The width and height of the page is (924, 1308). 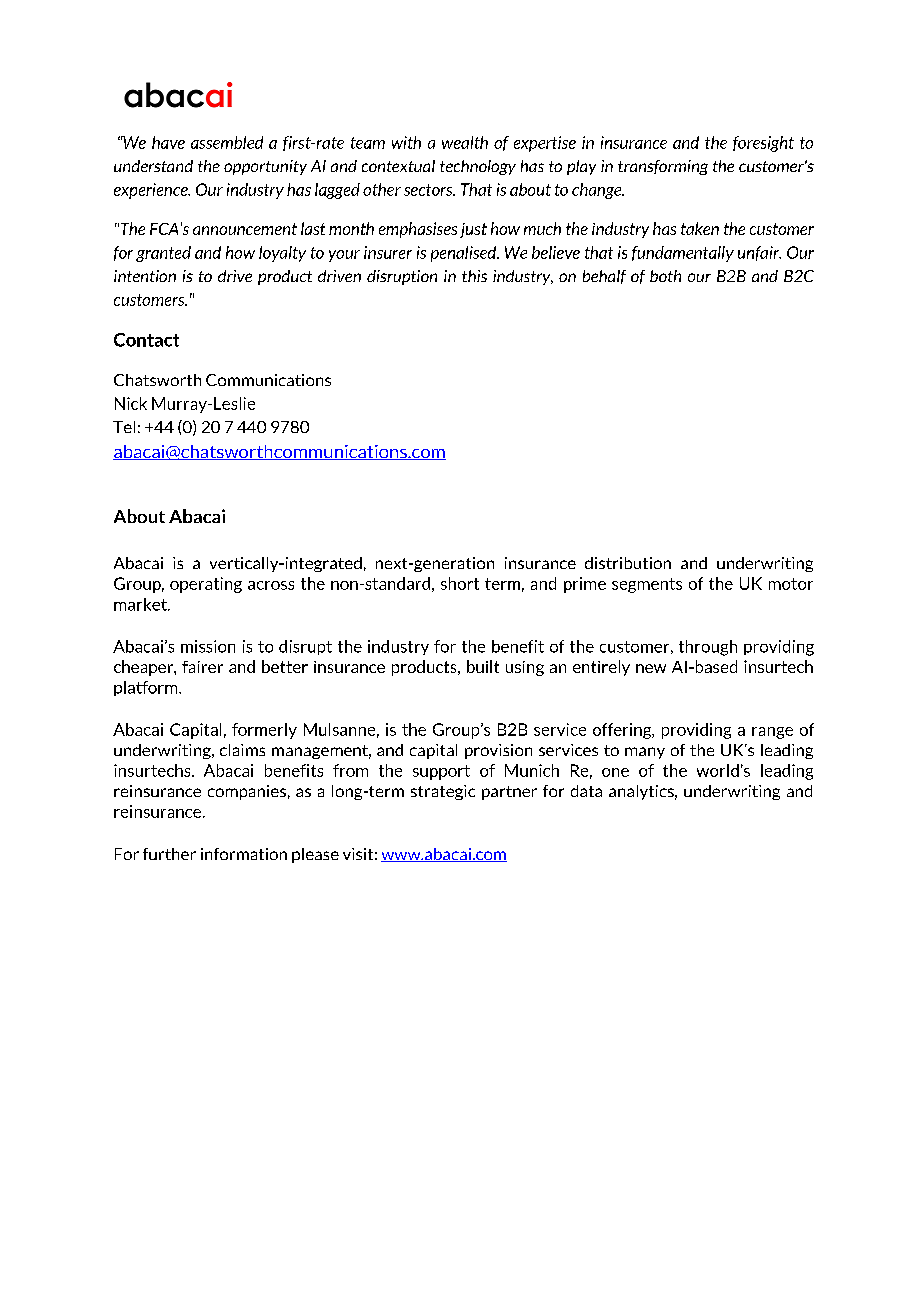 What do you see at coordinates (483, 666) in the page?
I see `built` at bounding box center [483, 666].
